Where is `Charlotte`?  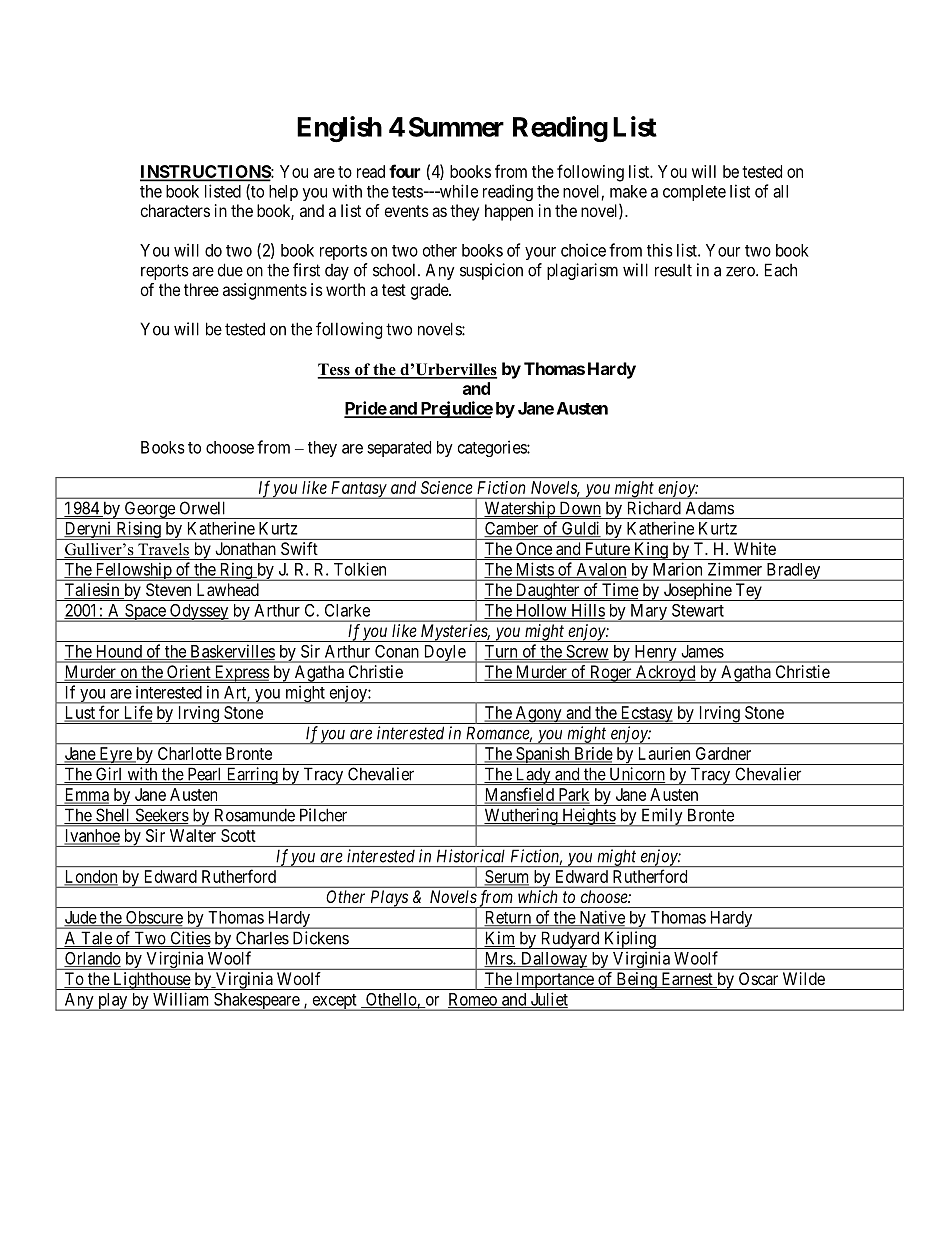
Charlotte is located at coordinates (190, 753).
